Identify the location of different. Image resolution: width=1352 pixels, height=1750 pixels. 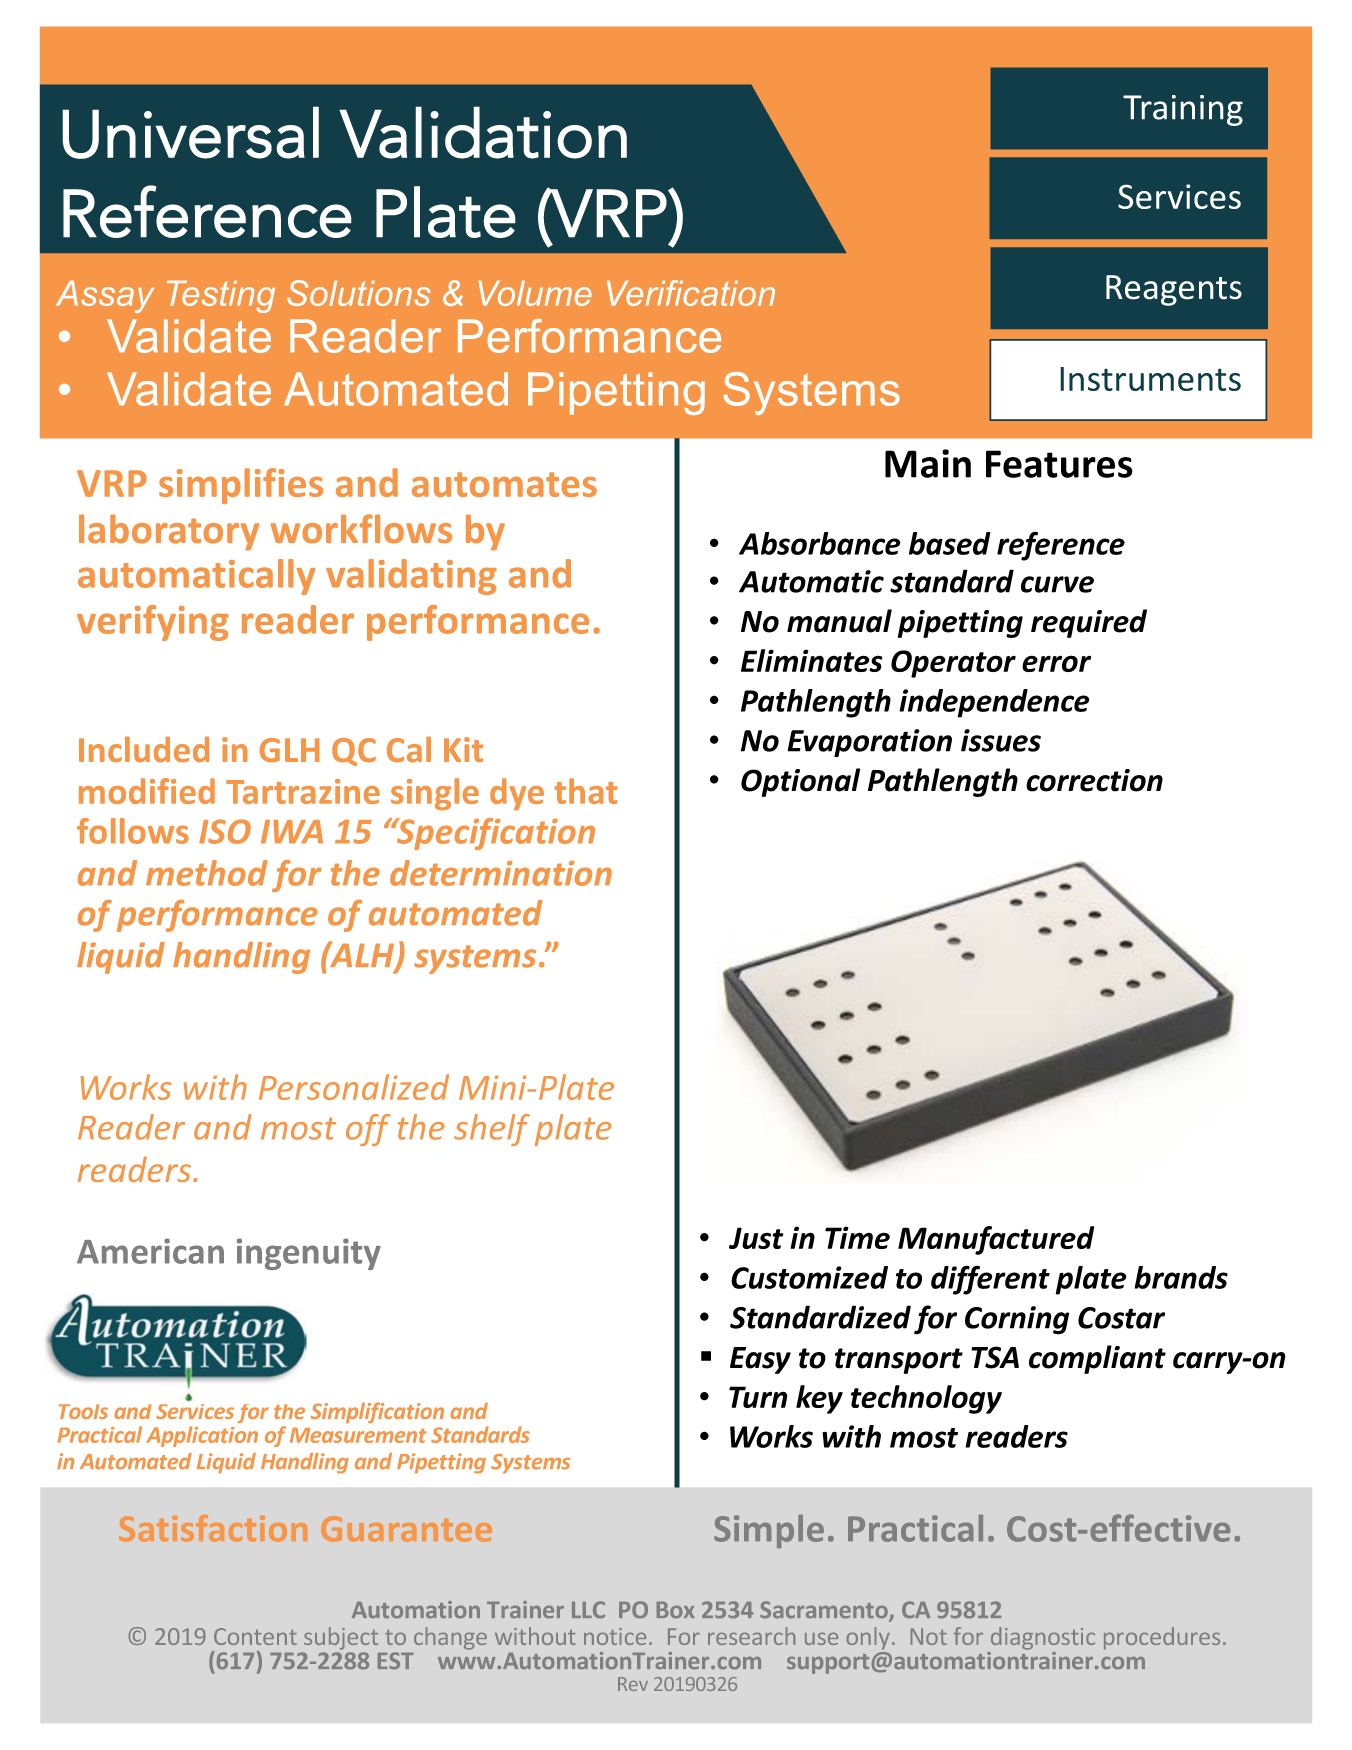
(990, 1280).
